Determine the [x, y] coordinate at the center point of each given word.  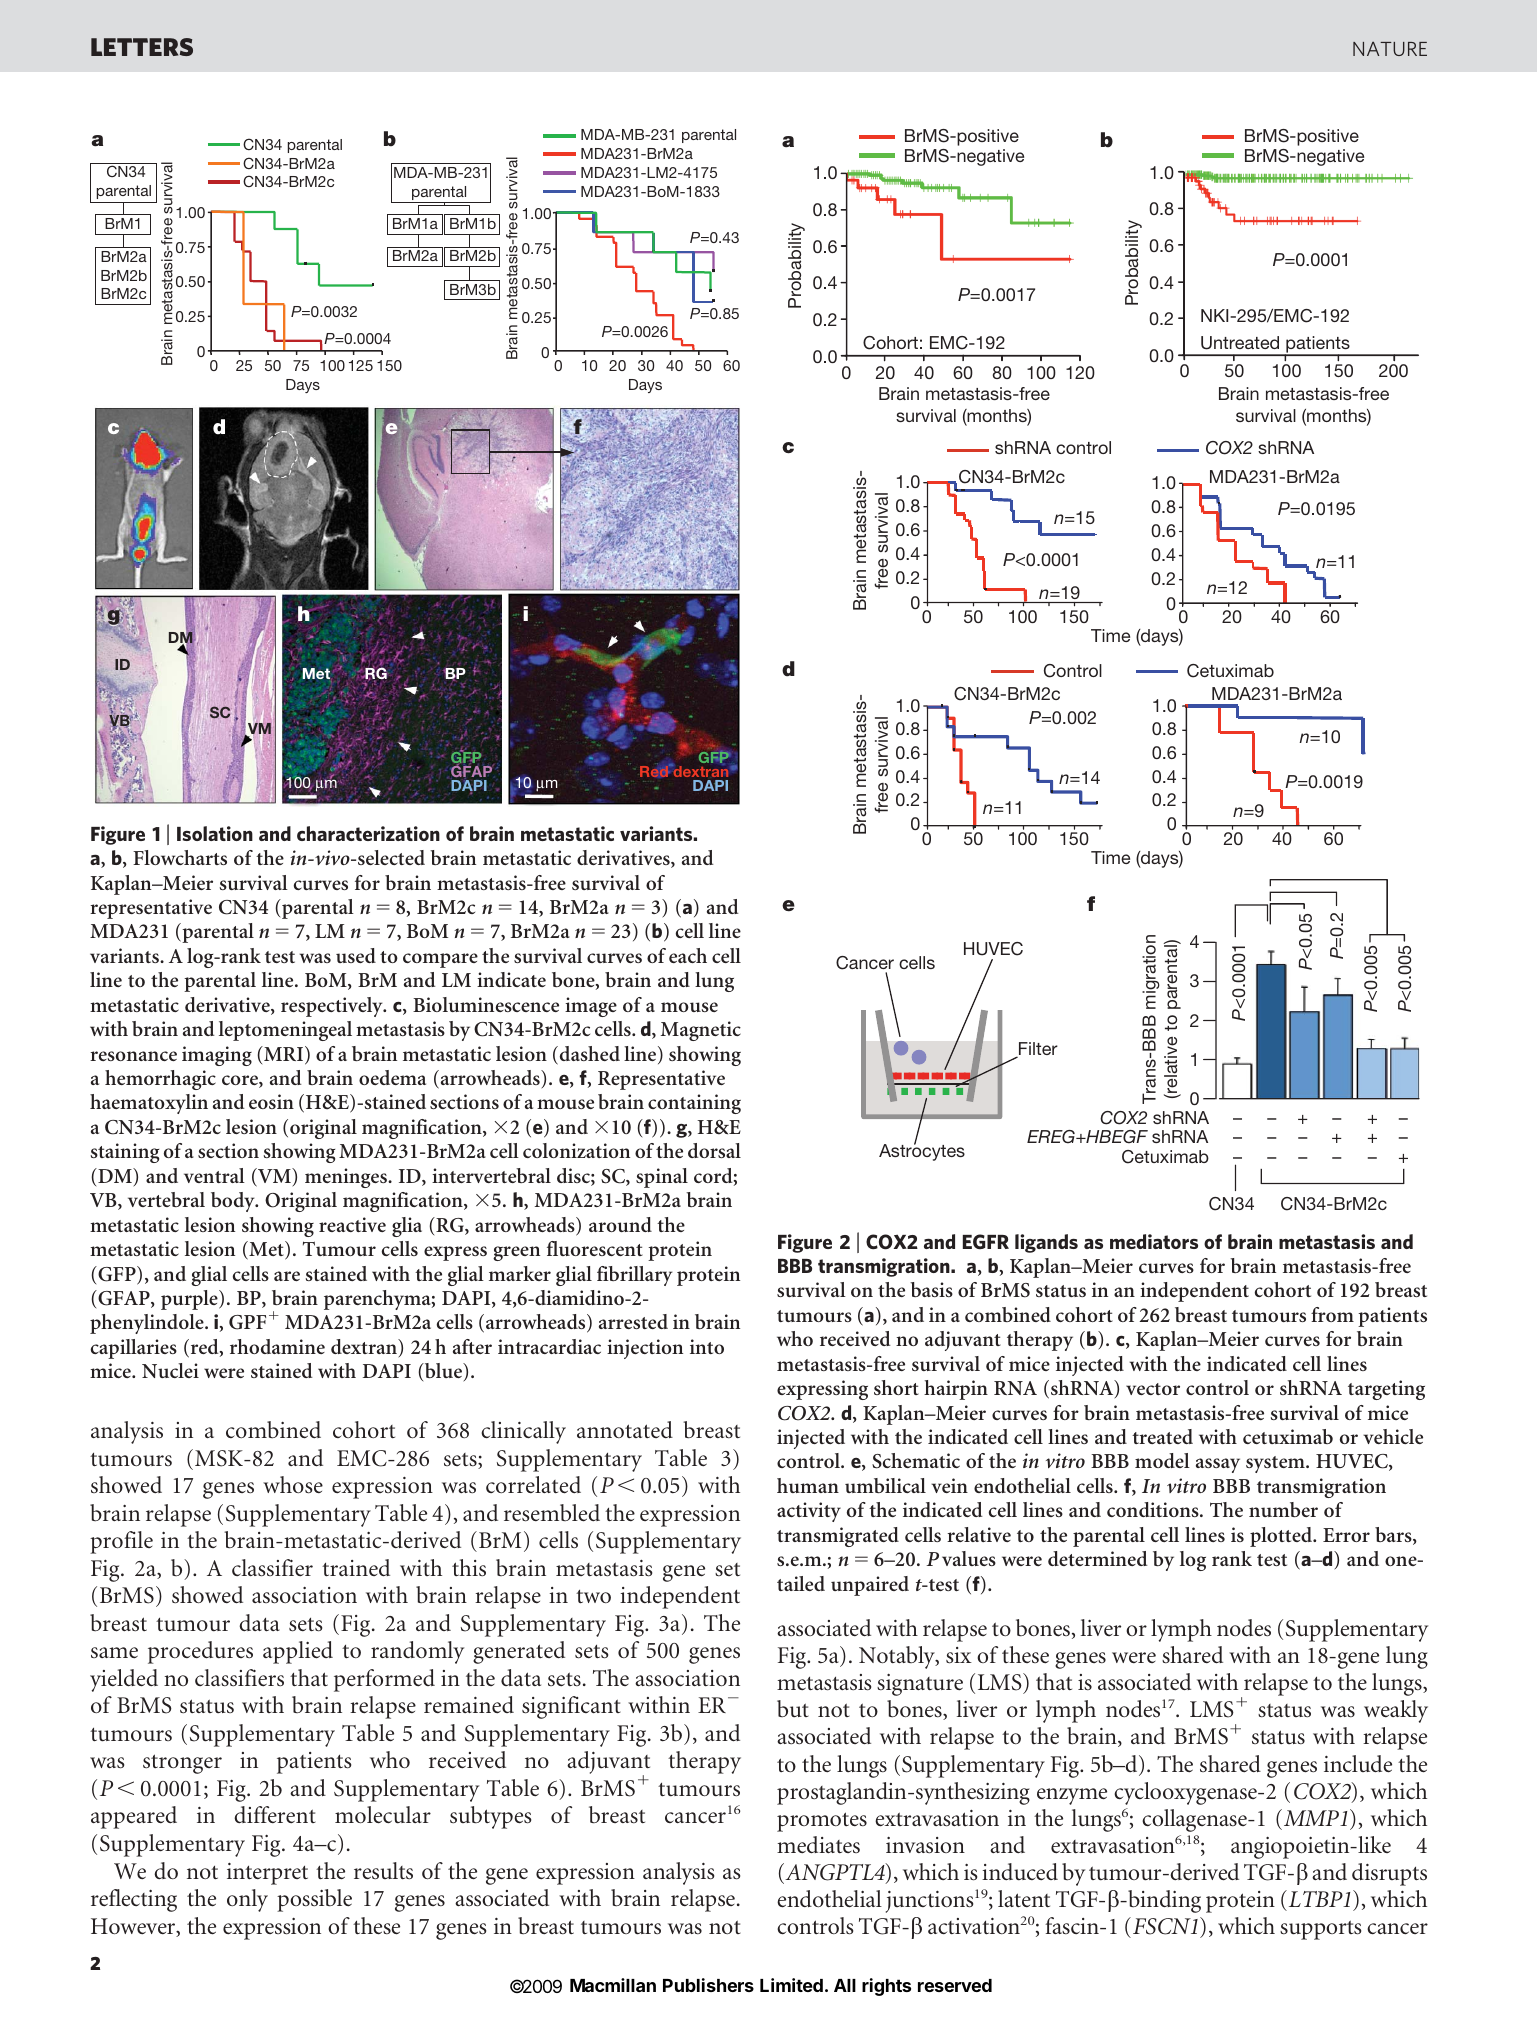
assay [1218, 1465]
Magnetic [701, 1031]
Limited [791, 1985]
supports [1320, 1930]
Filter [1037, 1050]
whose [293, 1485]
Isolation [215, 833]
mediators [1154, 1241]
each [688, 955]
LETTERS [142, 47]
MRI [284, 1055]
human [808, 1485]
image [591, 1007]
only [247, 1900]
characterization [368, 833]
